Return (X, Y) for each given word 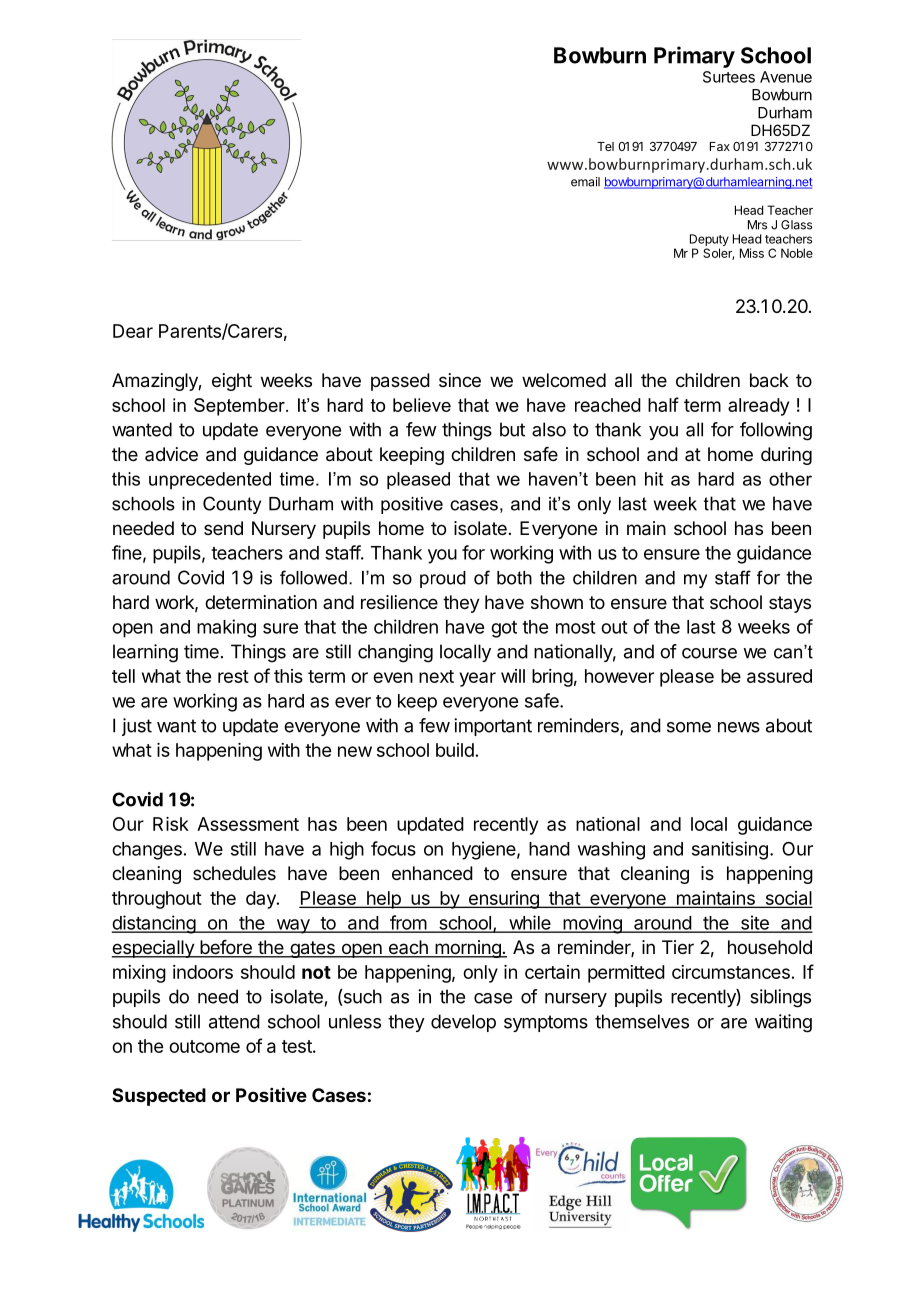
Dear (133, 331)
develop (463, 1023)
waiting (783, 1023)
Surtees (729, 77)
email (585, 182)
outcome (204, 1046)
